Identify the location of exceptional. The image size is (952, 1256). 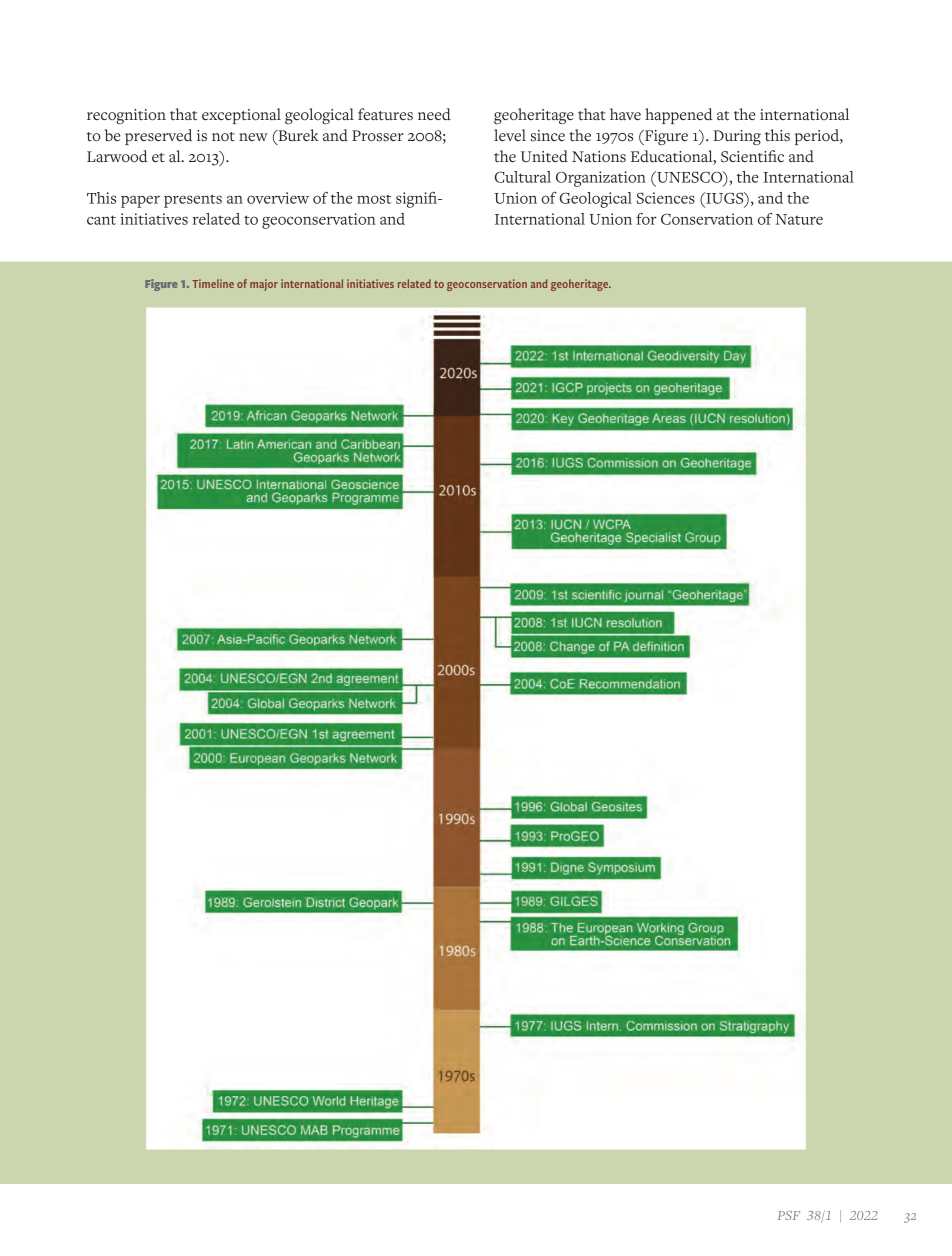
(241, 116).
